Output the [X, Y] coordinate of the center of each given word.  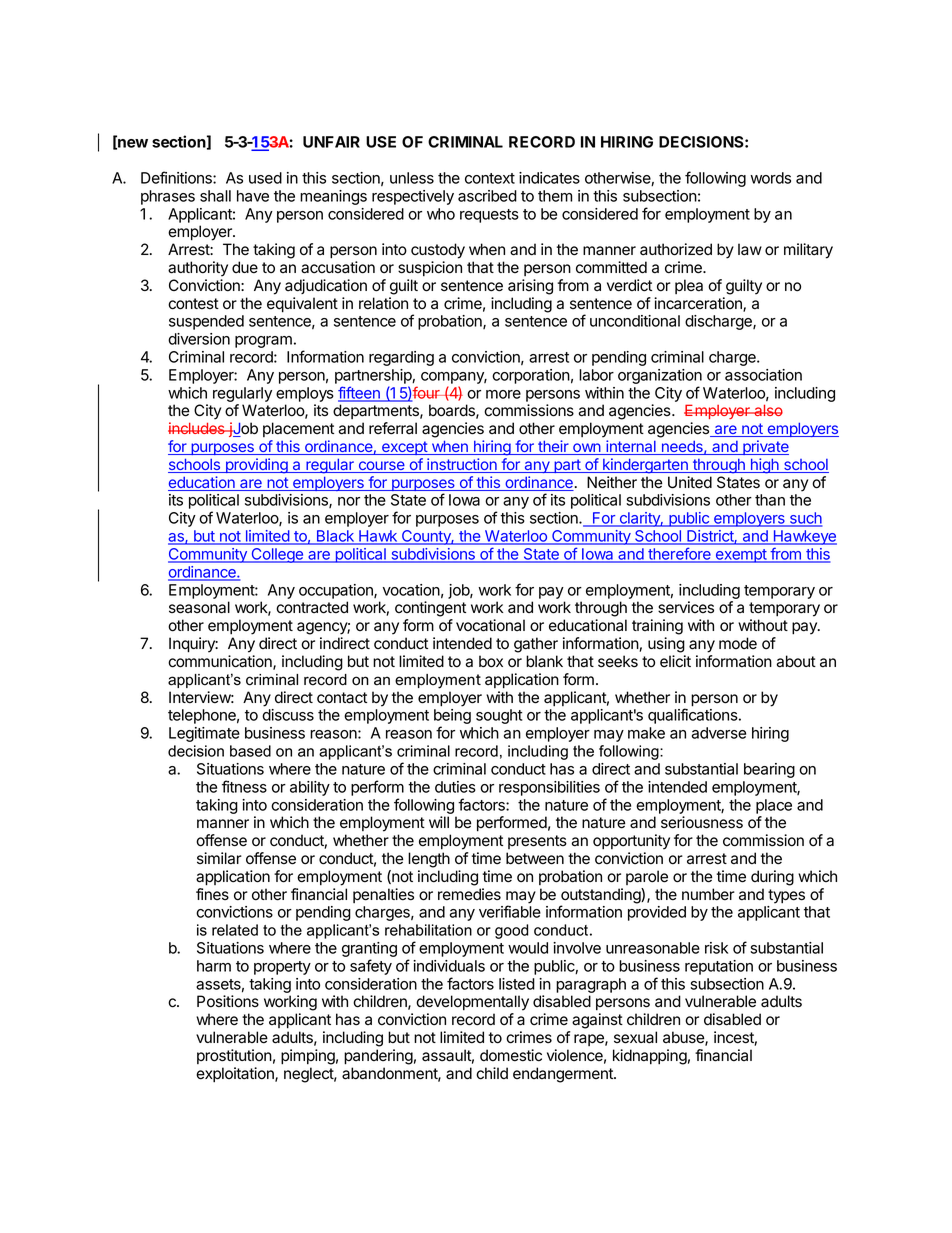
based [250, 751]
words [770, 178]
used [265, 178]
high [764, 466]
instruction [462, 465]
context [490, 178]
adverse [719, 733]
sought [499, 716]
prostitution [234, 1056]
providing [256, 466]
